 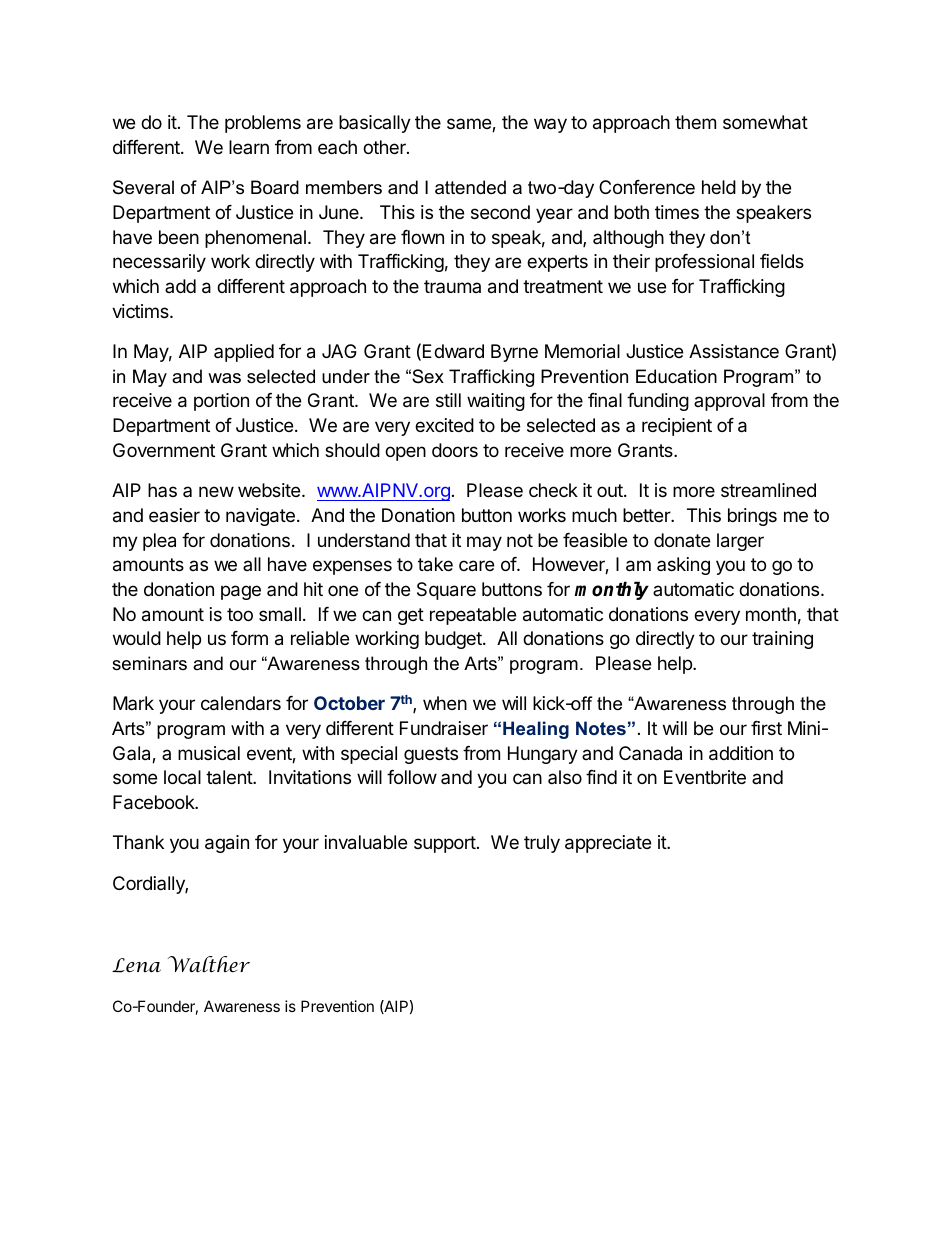 I want to click on care, so click(x=476, y=566).
